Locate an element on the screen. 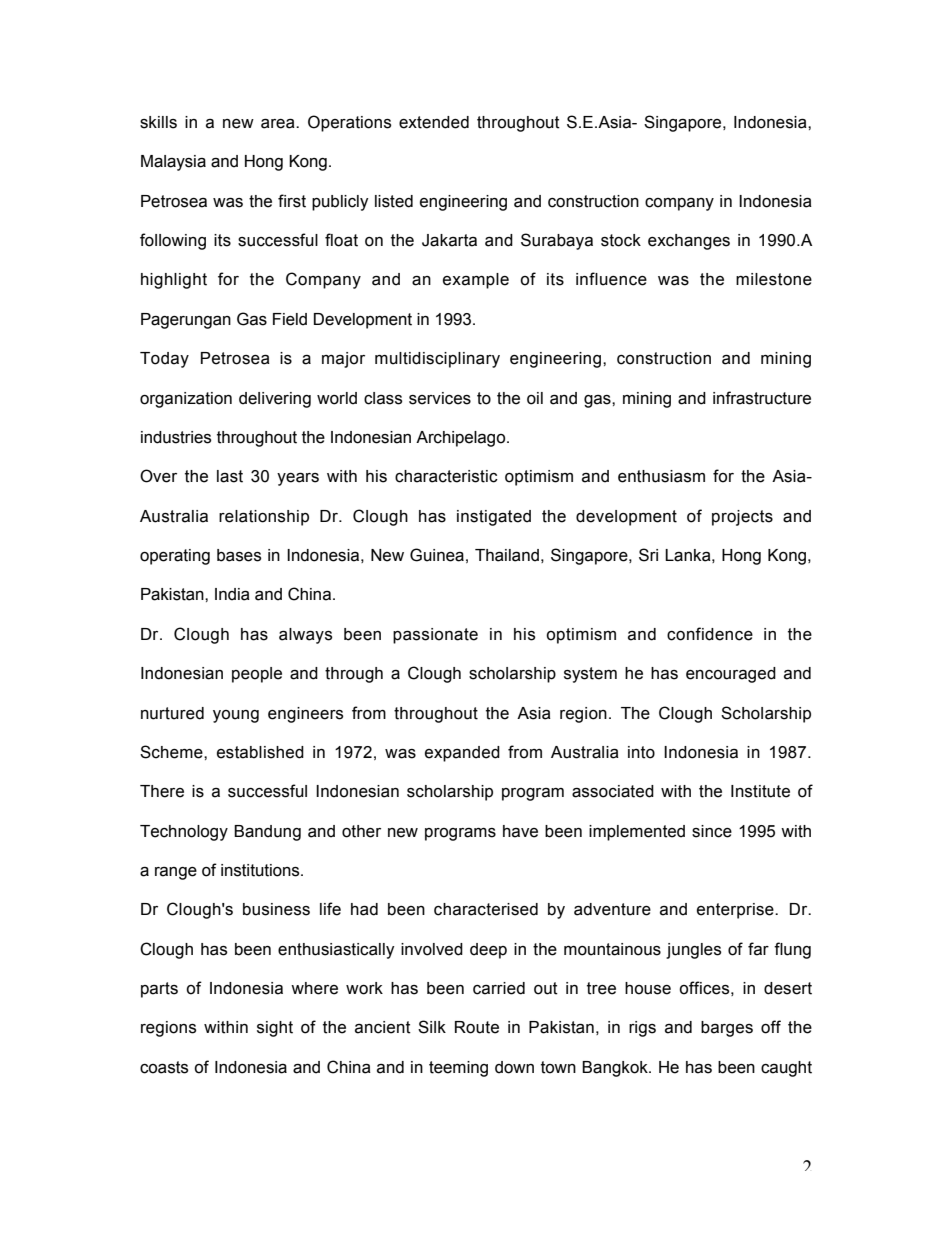 This screenshot has width=952, height=1233. established is located at coordinates (260, 752).
